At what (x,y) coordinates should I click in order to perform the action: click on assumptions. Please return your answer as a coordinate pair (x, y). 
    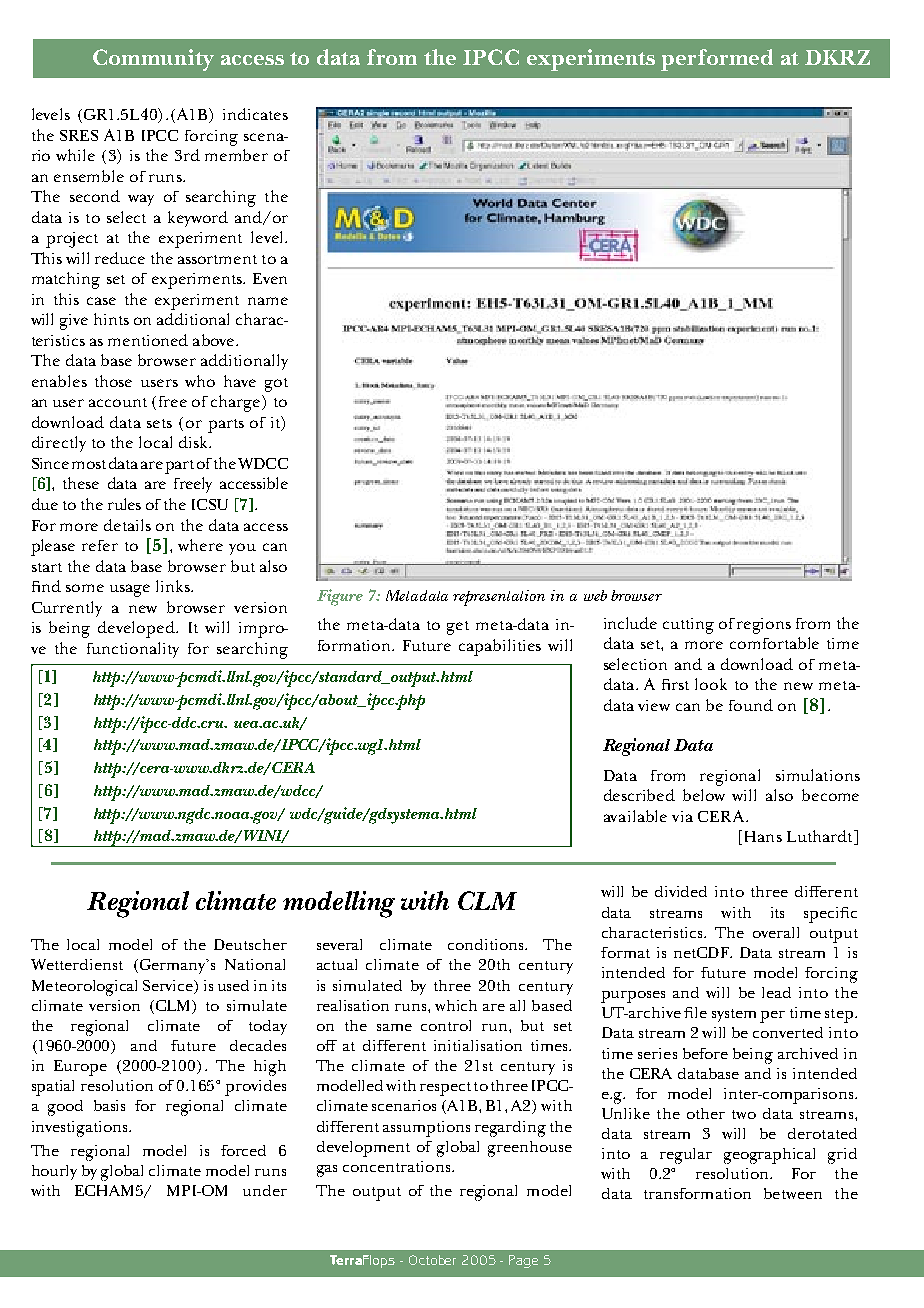
    Looking at the image, I should click on (426, 1129).
